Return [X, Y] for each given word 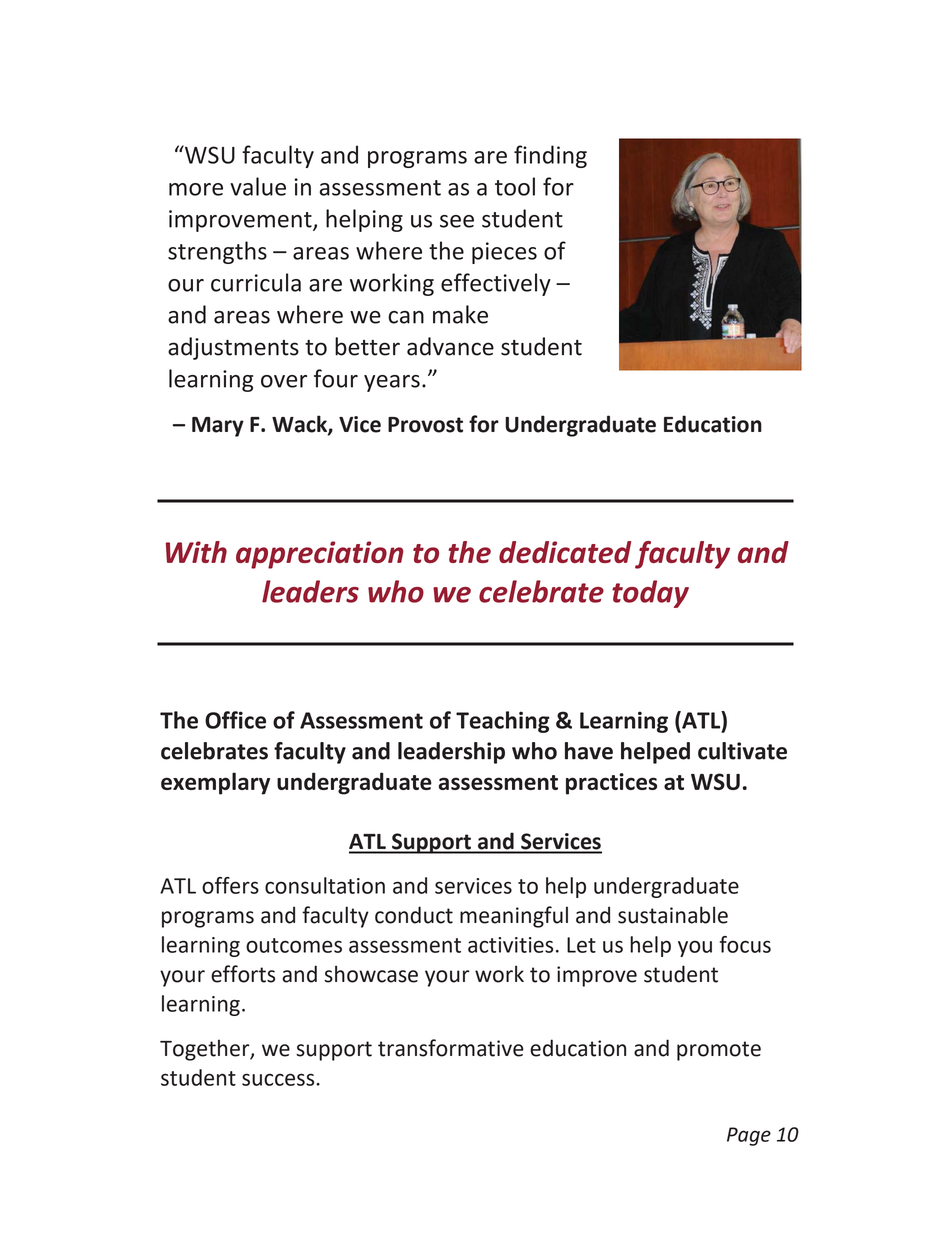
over [284, 381]
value [258, 186]
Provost [425, 425]
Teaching [503, 722]
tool [515, 186]
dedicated [565, 552]
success [279, 1079]
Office [235, 720]
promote [719, 1051]
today [650, 594]
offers [230, 885]
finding [550, 156]
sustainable [673, 915]
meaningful [514, 917]
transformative [451, 1048]
